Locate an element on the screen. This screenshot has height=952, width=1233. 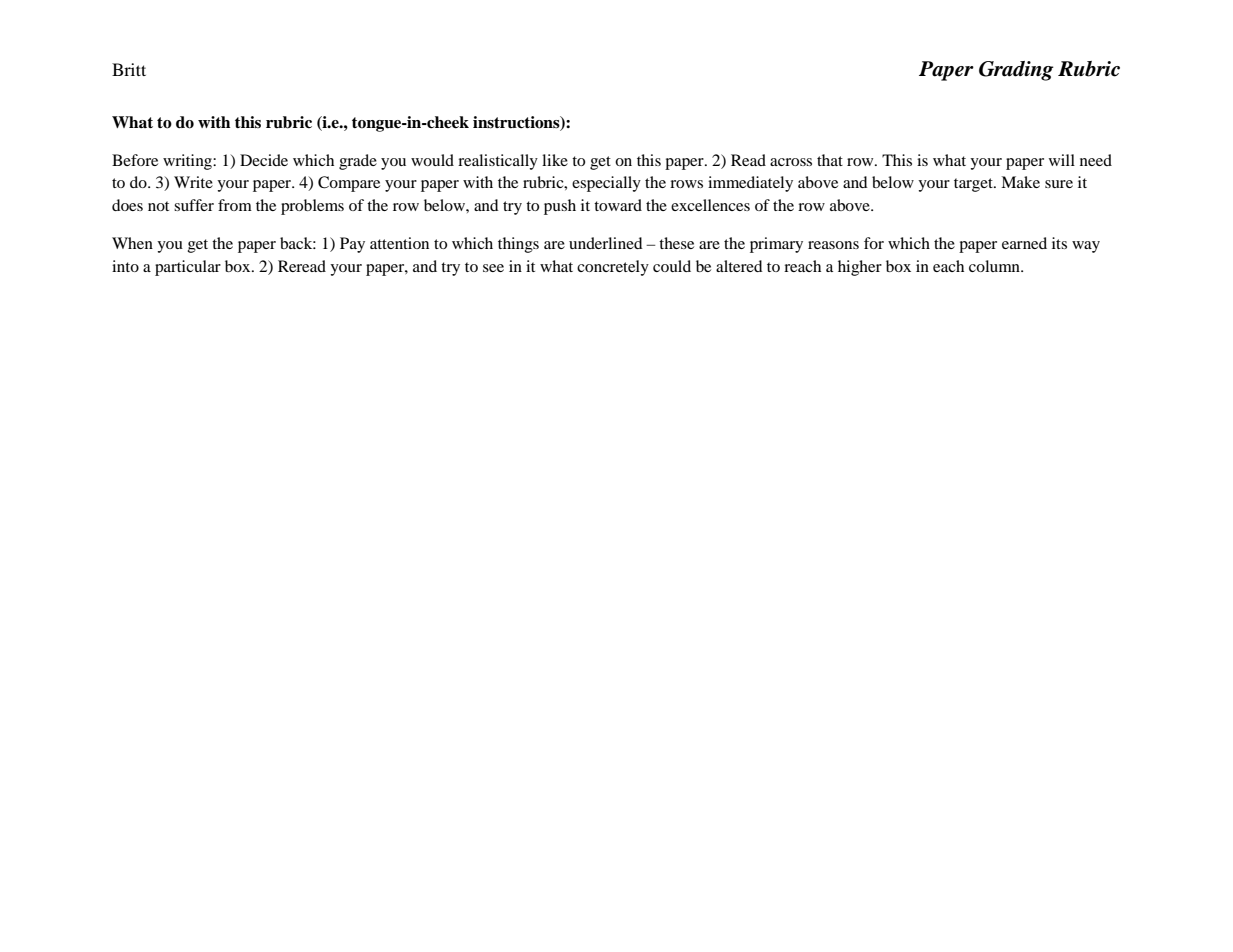
concretely is located at coordinates (613, 268).
